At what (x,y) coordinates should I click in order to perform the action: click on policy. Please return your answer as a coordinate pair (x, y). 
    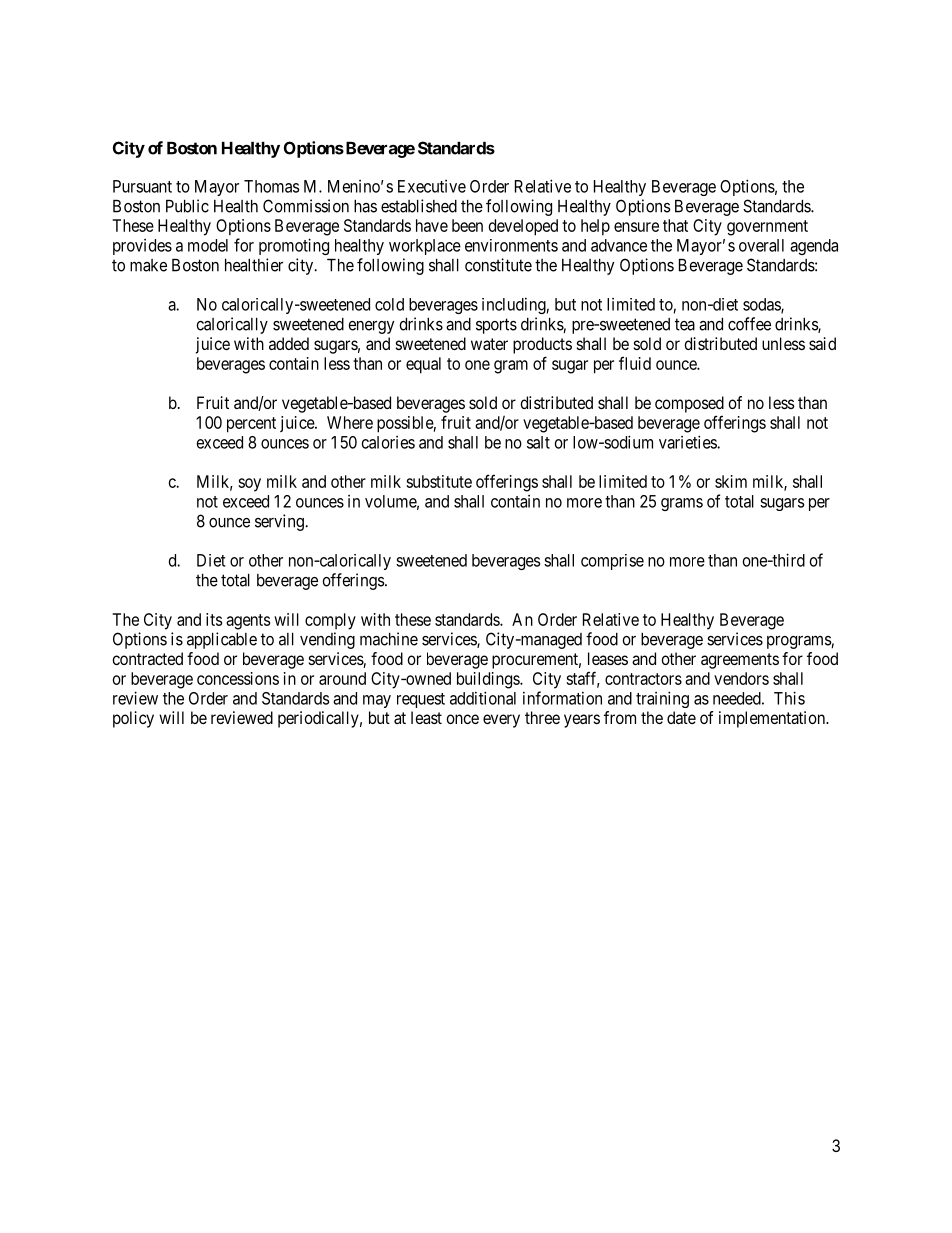
    Looking at the image, I should click on (133, 719).
